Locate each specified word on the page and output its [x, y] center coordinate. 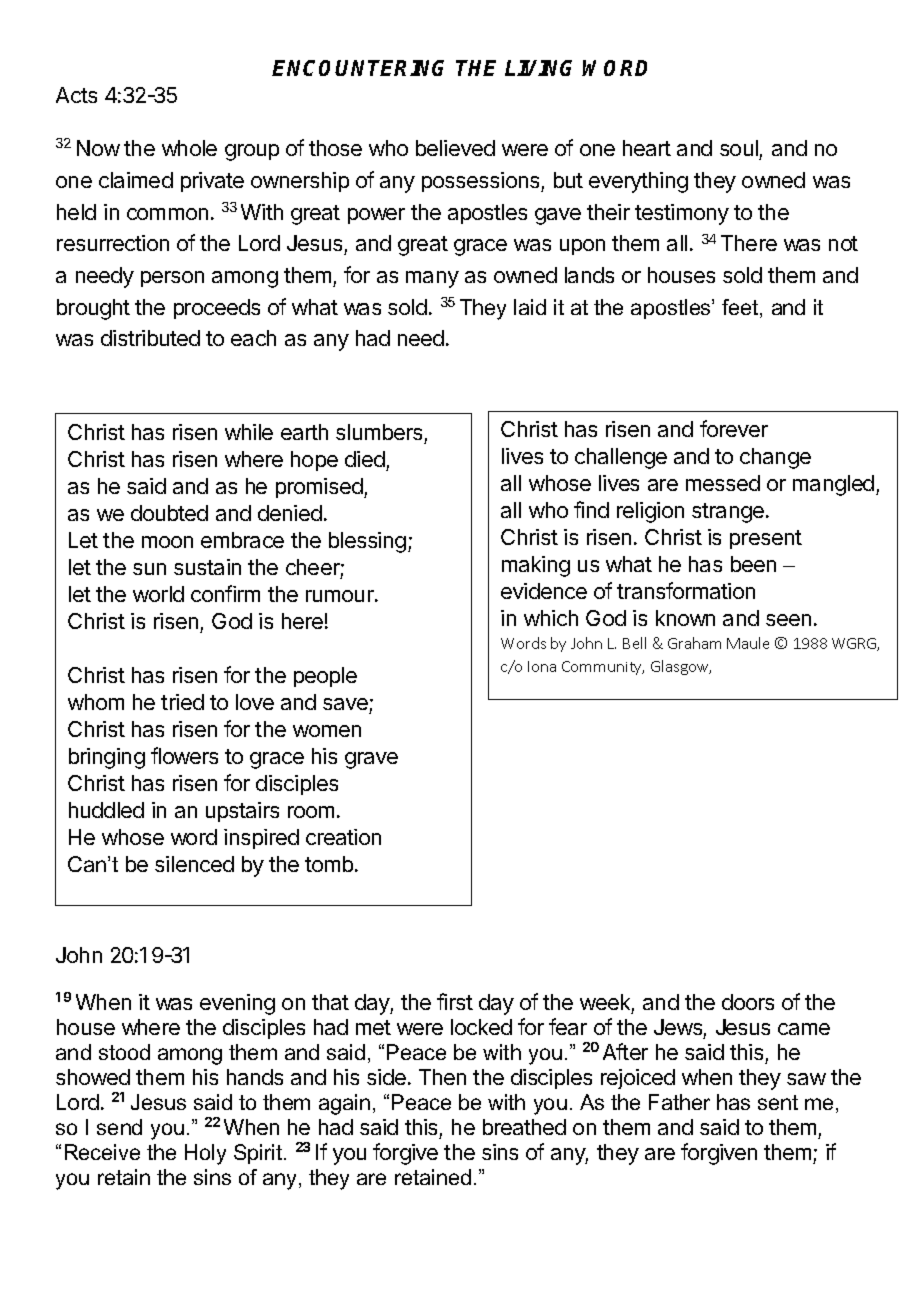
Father [679, 1102]
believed [455, 148]
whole [189, 148]
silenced [194, 864]
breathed [524, 1127]
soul [740, 150]
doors [748, 1002]
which [551, 618]
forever [734, 428]
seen [788, 620]
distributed [150, 338]
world [158, 594]
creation [343, 837]
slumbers [379, 432]
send [119, 1127]
